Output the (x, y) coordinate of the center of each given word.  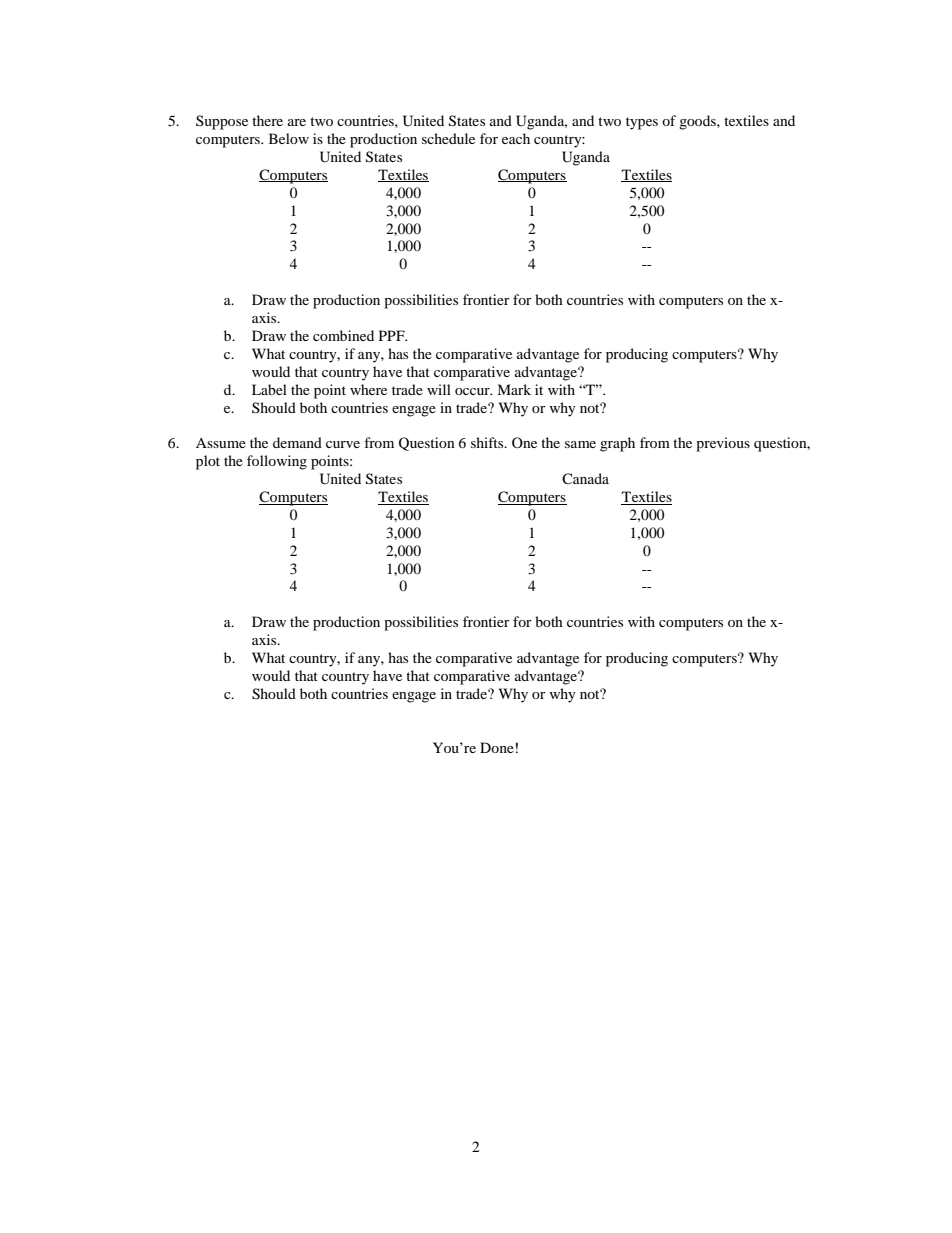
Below (289, 138)
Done (497, 747)
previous (723, 444)
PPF (393, 335)
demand (297, 442)
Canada (585, 478)
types (642, 123)
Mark (514, 389)
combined (343, 335)
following (277, 462)
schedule (448, 138)
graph (617, 444)
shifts (488, 442)
